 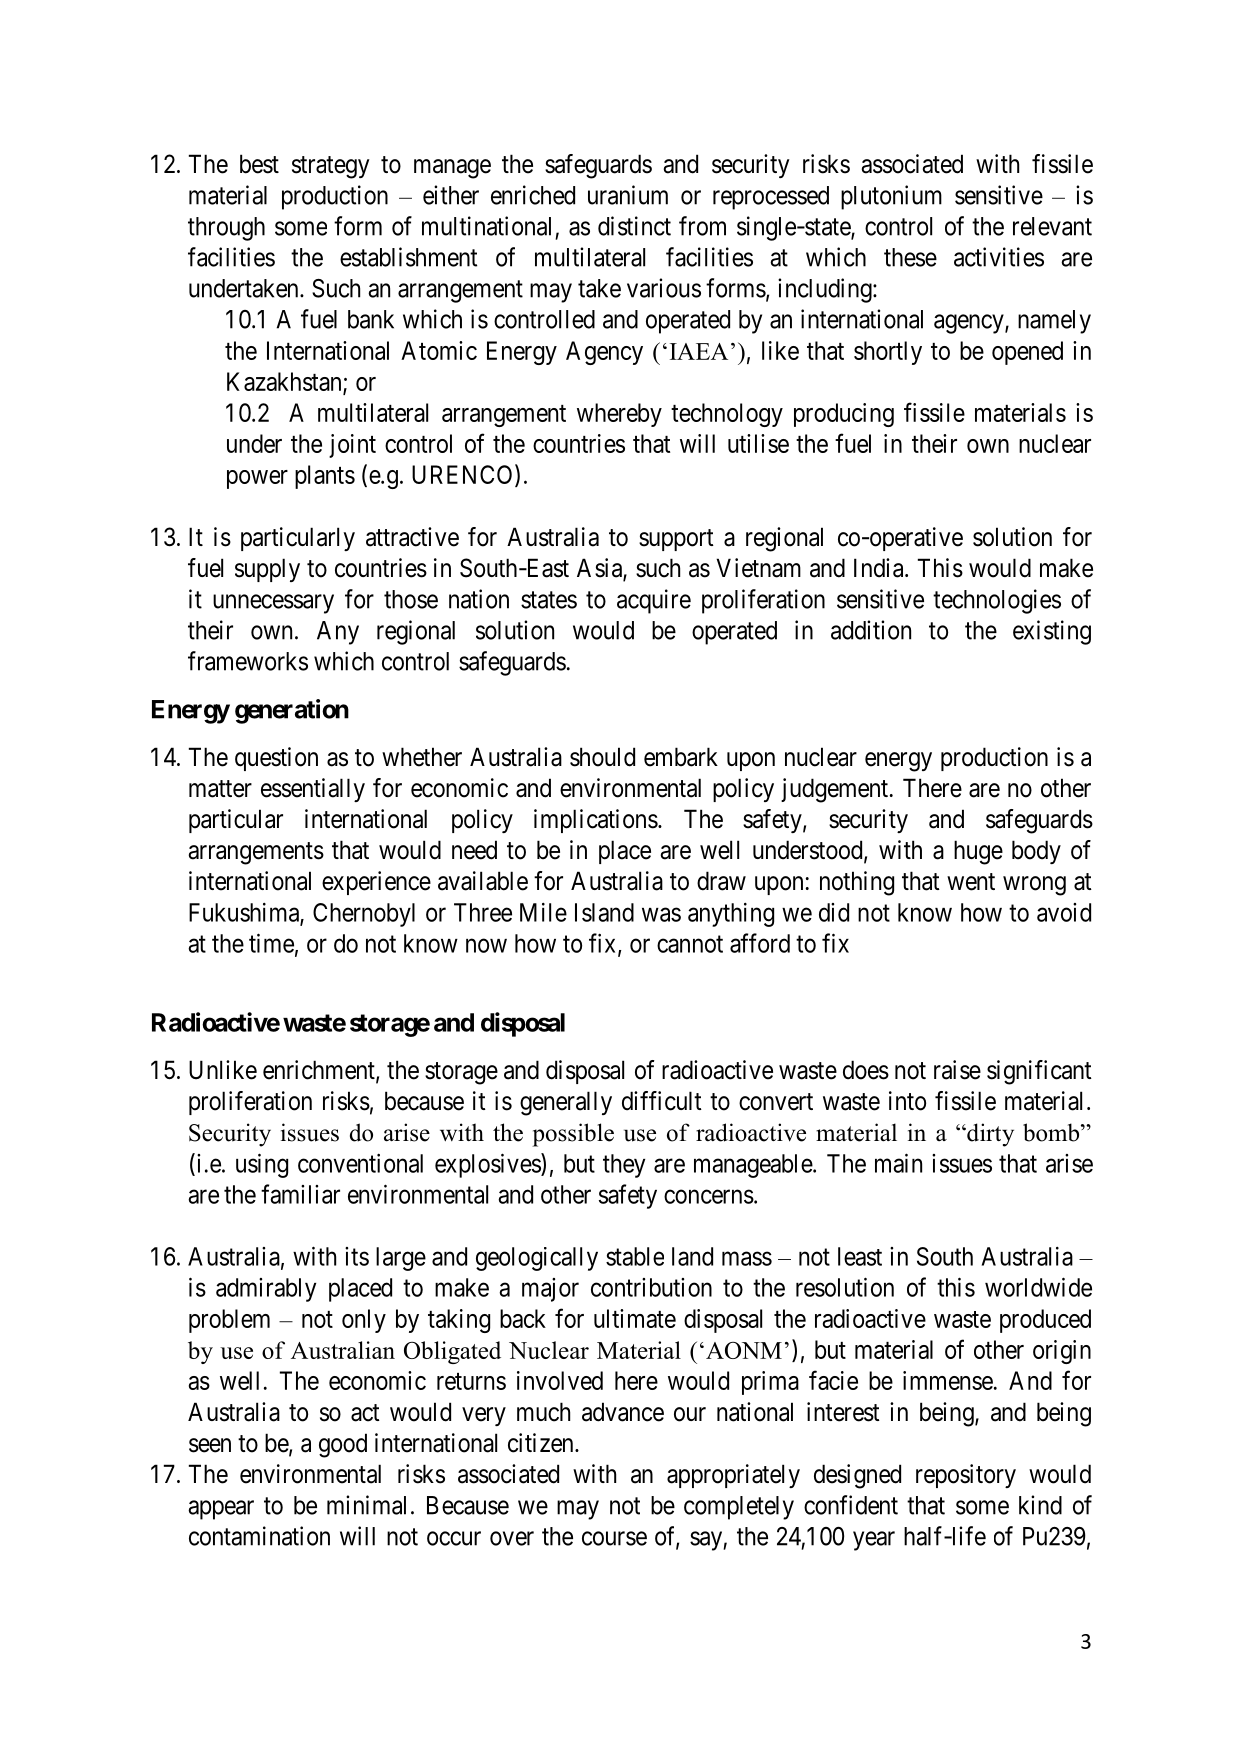 What do you see at coordinates (614, 1538) in the screenshot?
I see `course` at bounding box center [614, 1538].
